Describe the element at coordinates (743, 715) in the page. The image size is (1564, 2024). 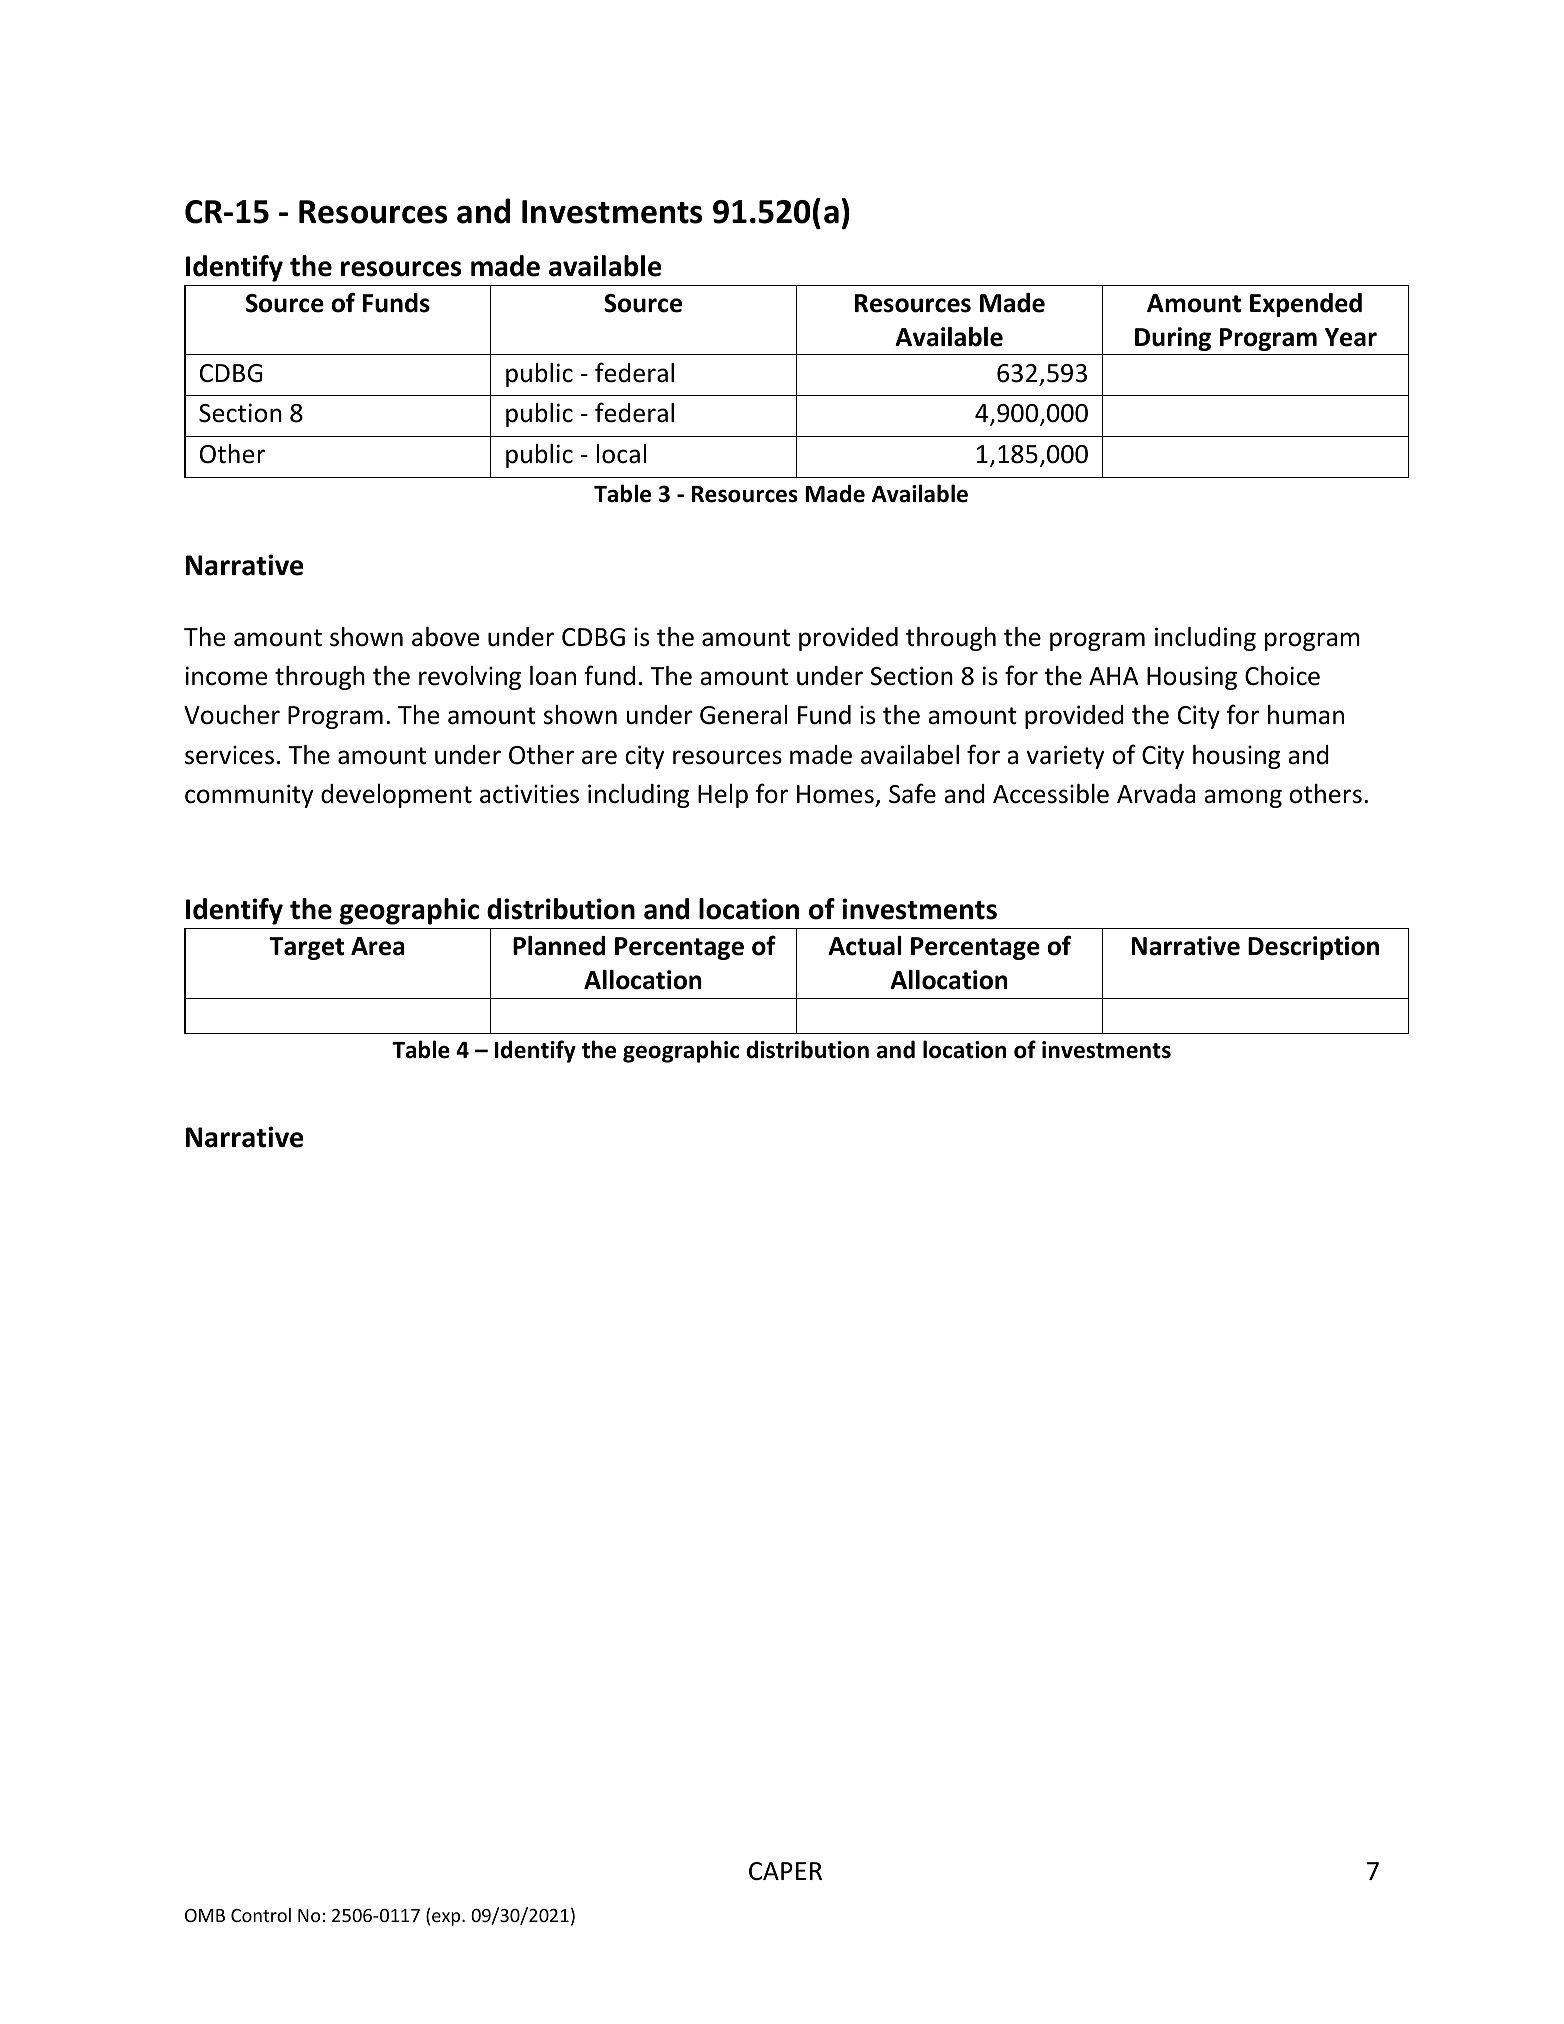
I see `General` at that location.
